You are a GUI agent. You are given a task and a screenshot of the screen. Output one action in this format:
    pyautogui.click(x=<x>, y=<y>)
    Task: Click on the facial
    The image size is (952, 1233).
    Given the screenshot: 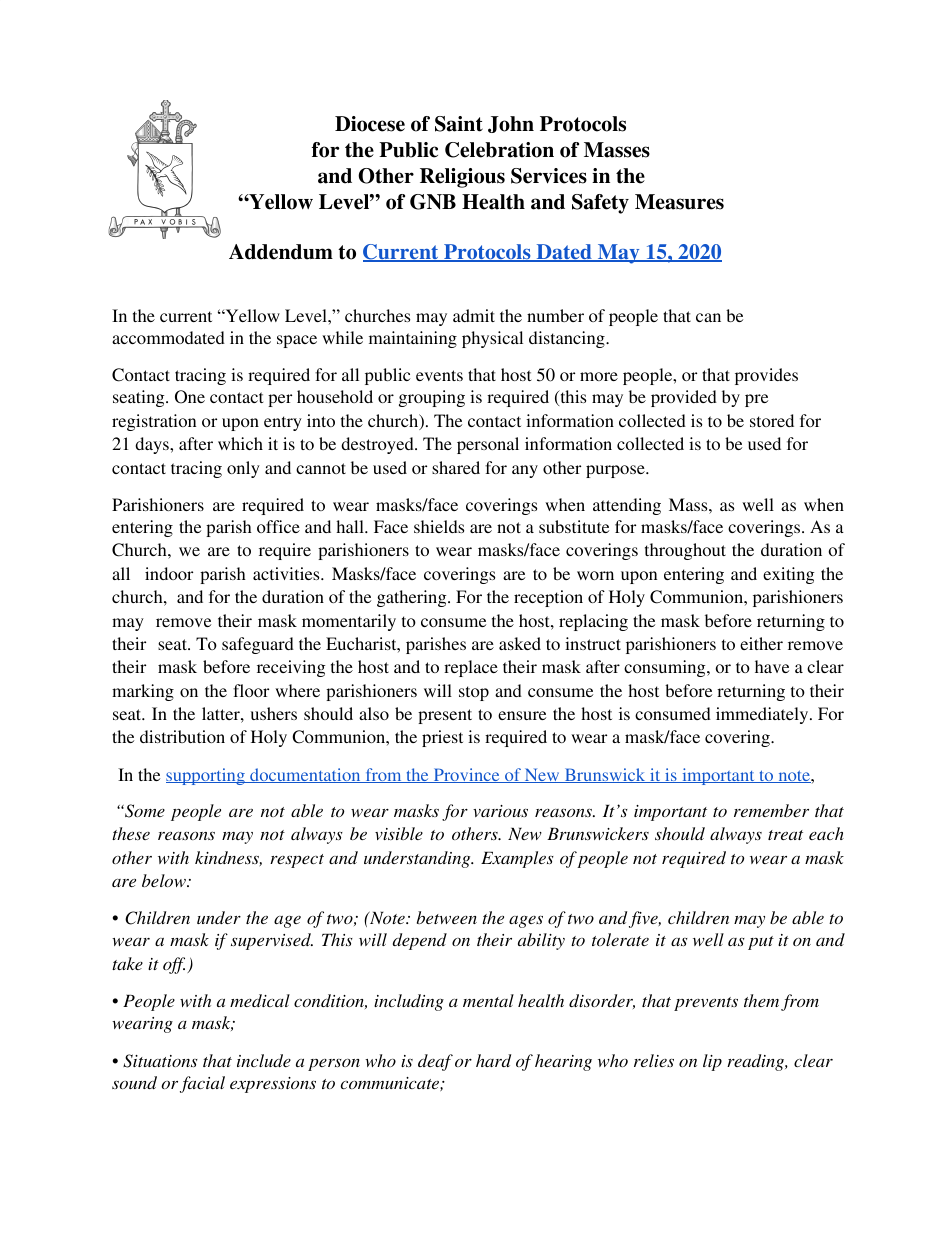 What is the action you would take?
    pyautogui.click(x=202, y=1084)
